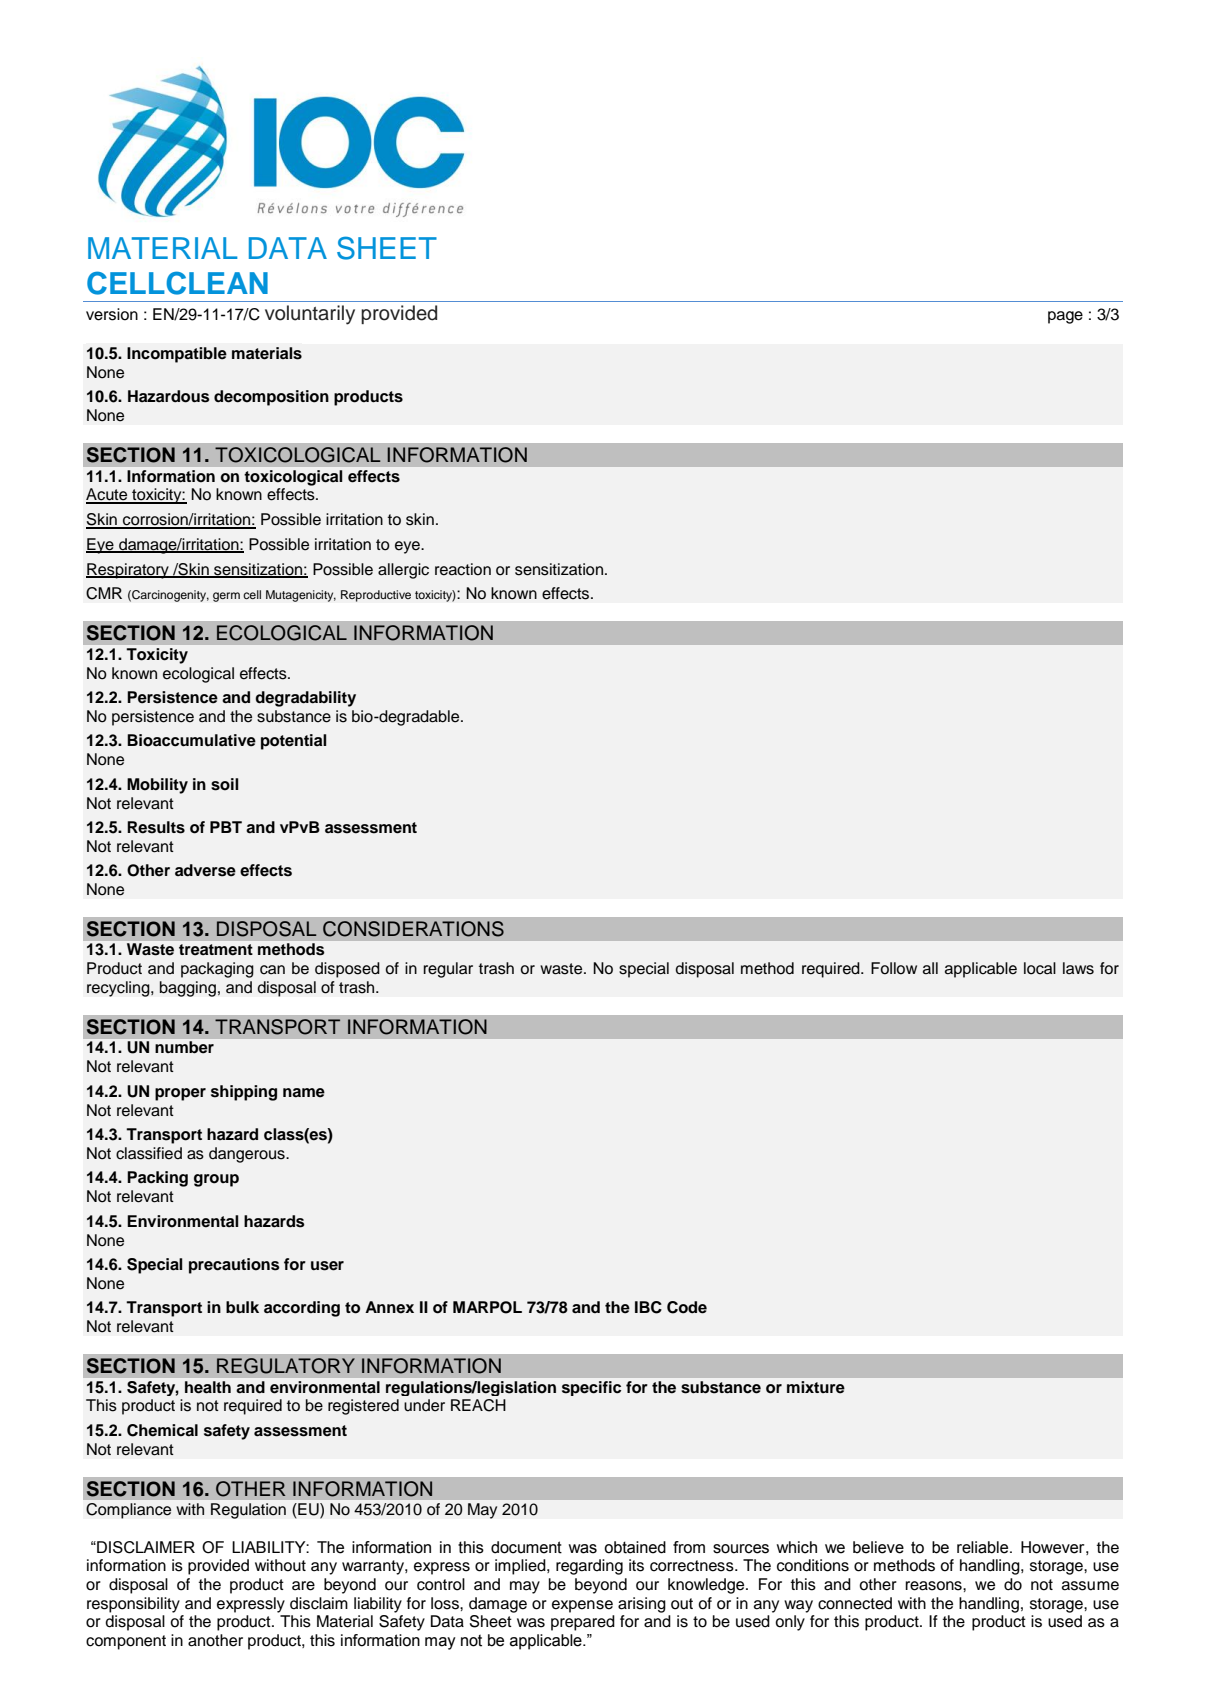 The image size is (1205, 1705). What do you see at coordinates (310, 315) in the document?
I see `voluntarily` at bounding box center [310, 315].
